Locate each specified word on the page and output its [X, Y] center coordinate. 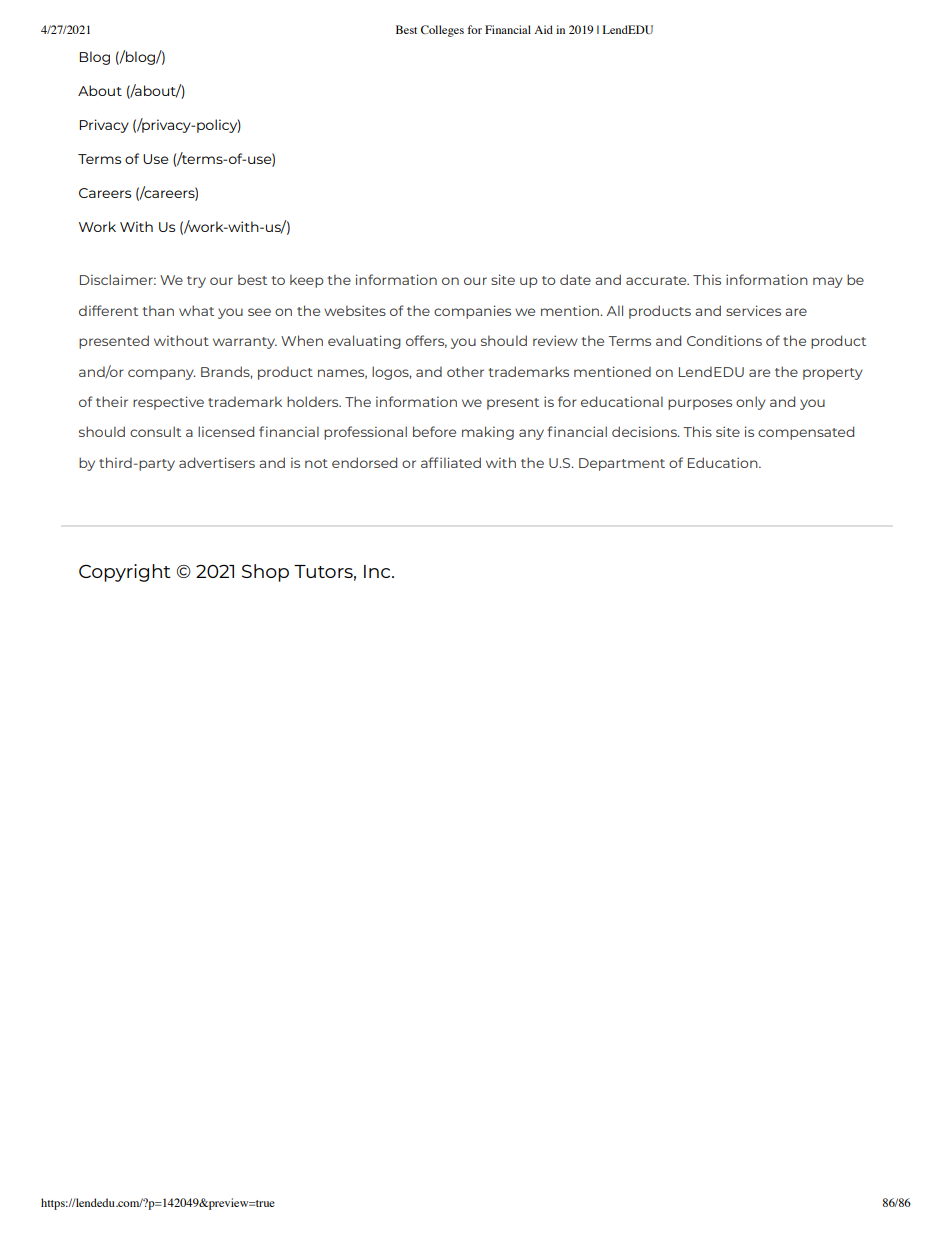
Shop [265, 573]
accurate [657, 280]
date [575, 279]
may [828, 282]
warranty [245, 343]
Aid [543, 29]
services [753, 310]
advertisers [217, 462]
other [465, 371]
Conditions [724, 340]
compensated [806, 433]
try [196, 282]
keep [307, 281]
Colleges [442, 31]
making [488, 433]
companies [472, 312]
